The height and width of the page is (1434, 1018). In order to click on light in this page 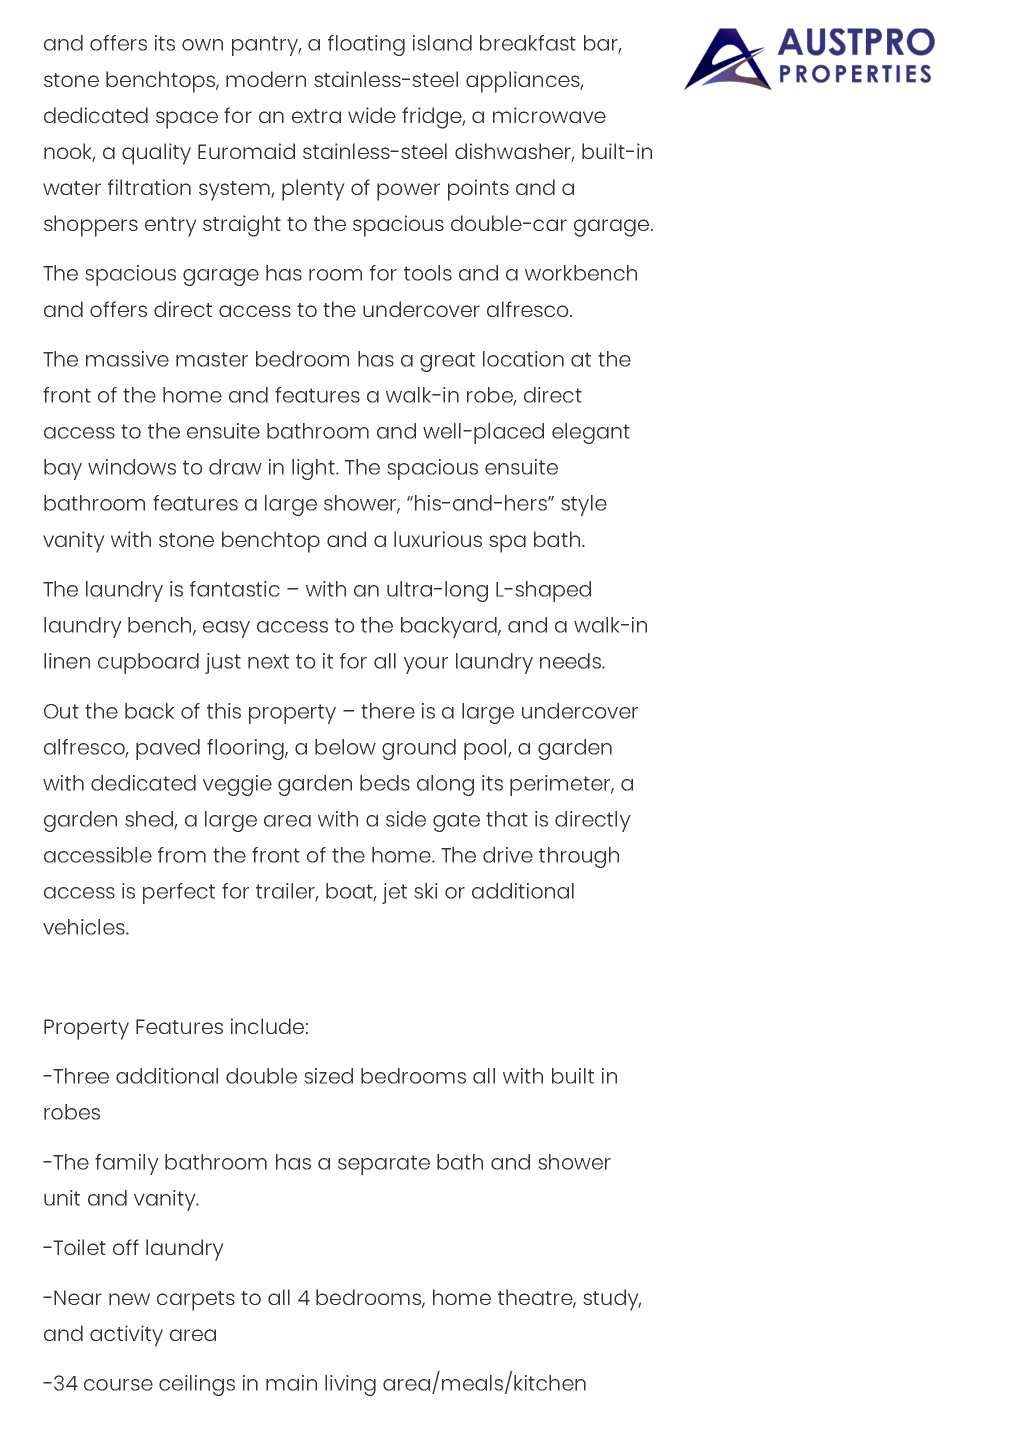, I will do `click(314, 469)`.
